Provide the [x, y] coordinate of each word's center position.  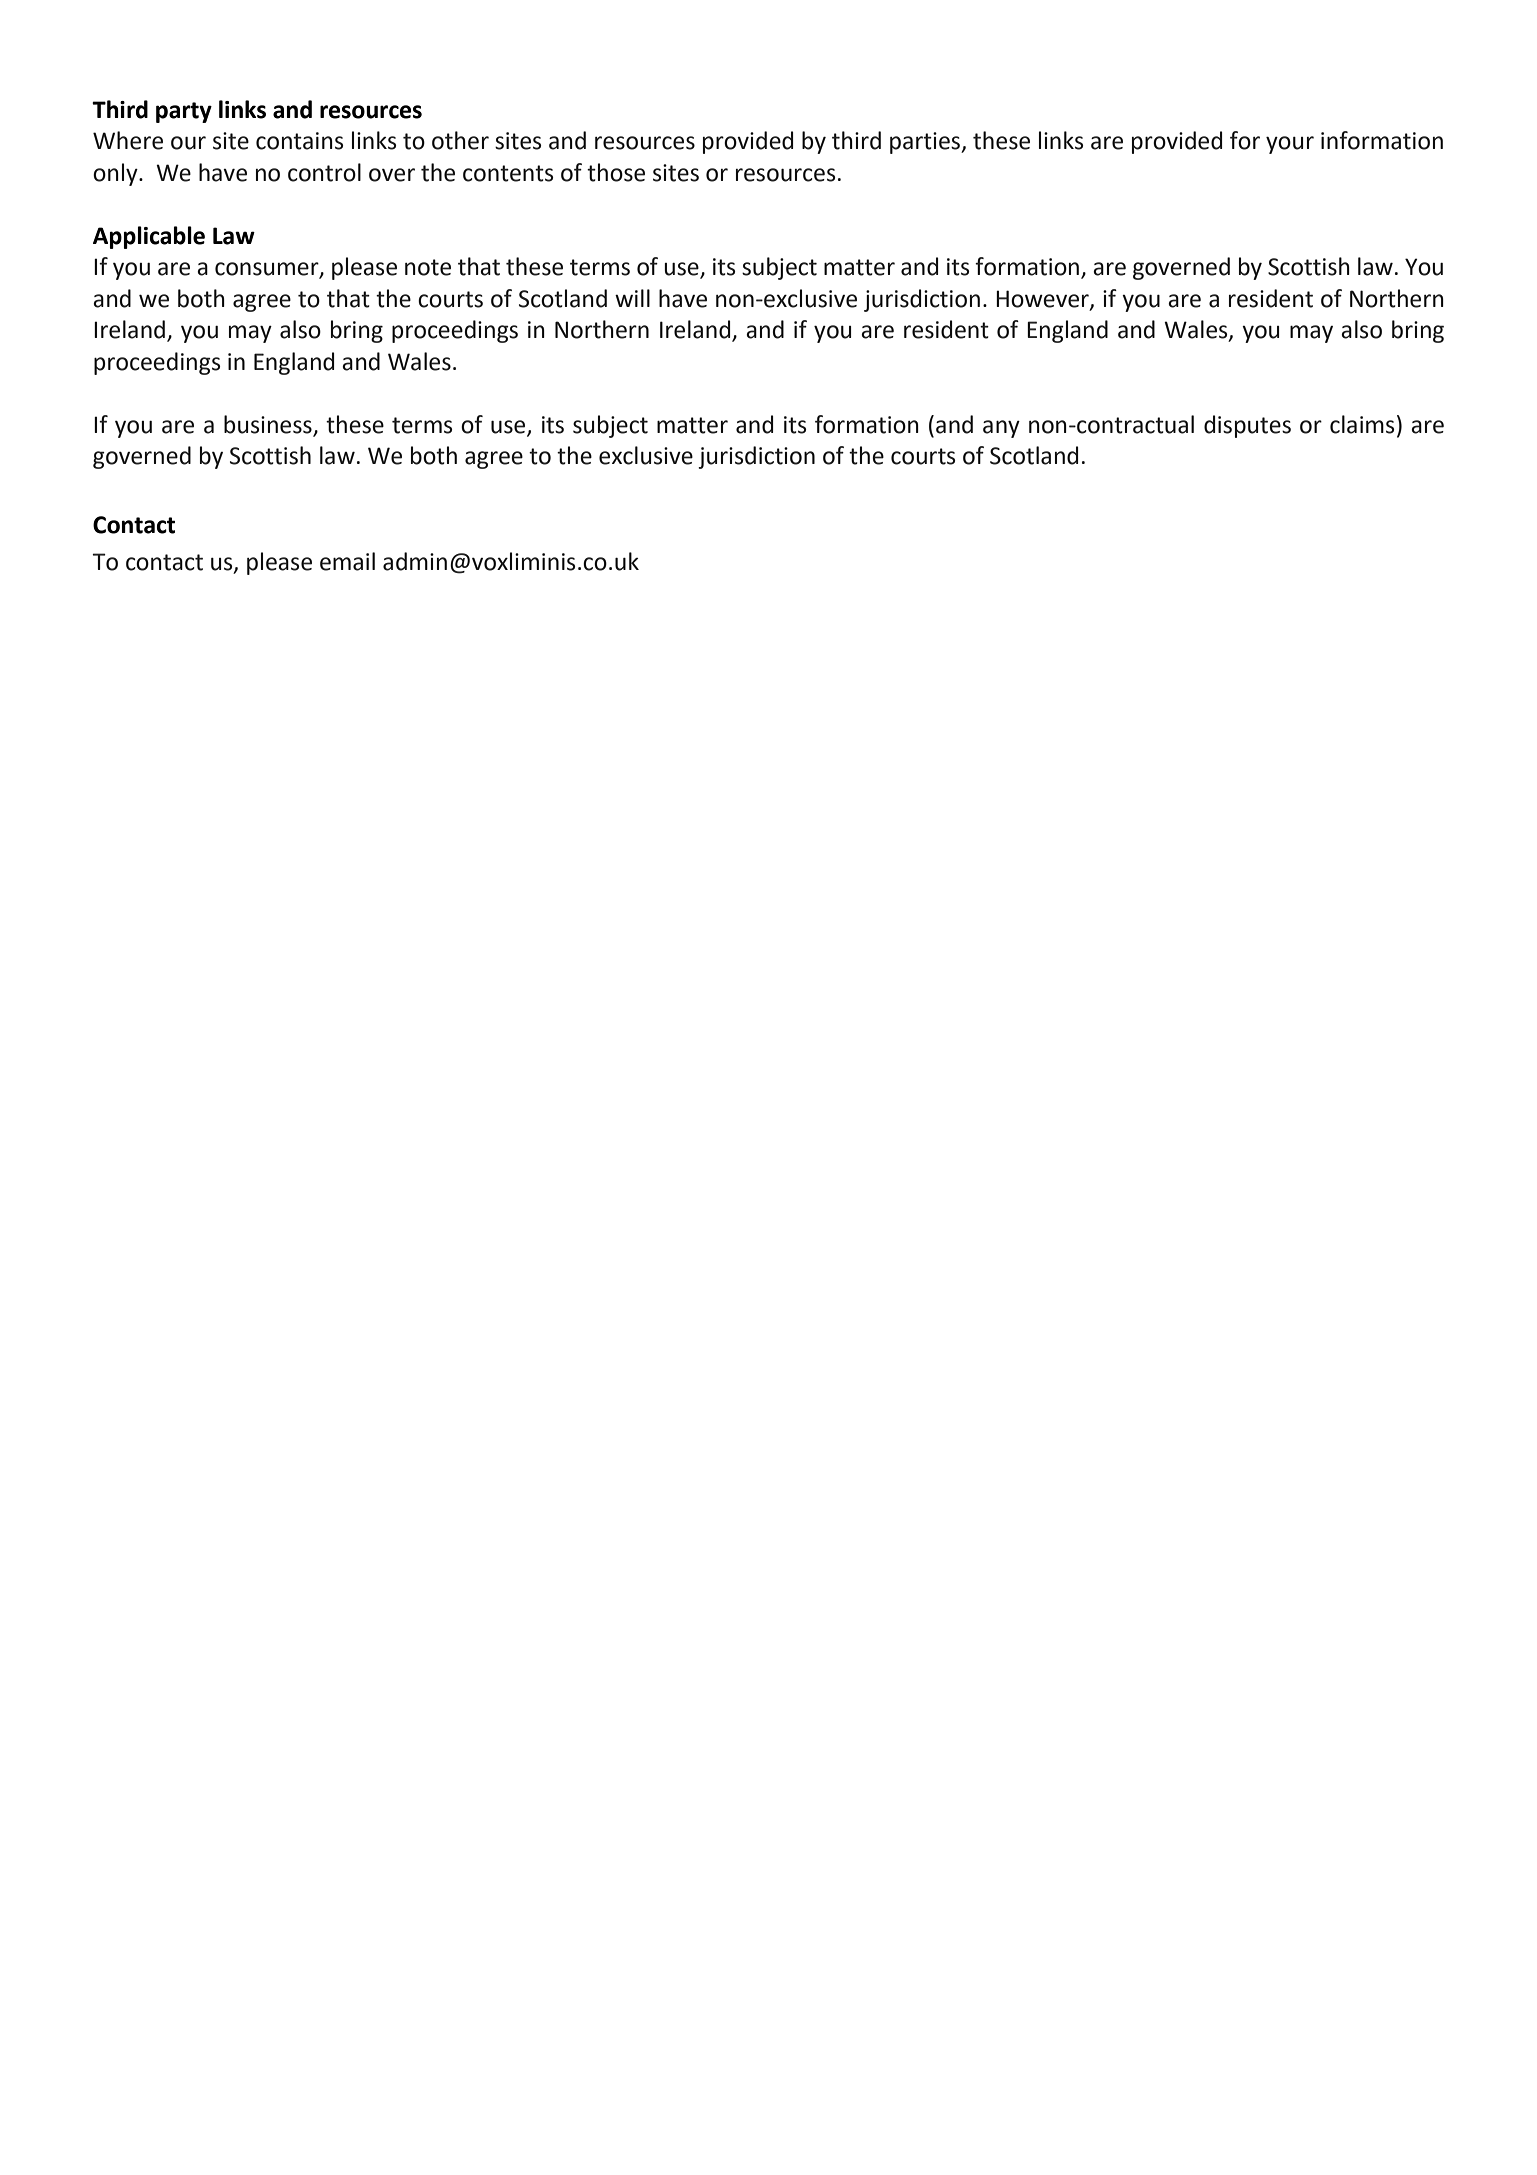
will [632, 298]
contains [299, 141]
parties [926, 143]
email [347, 561]
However [1043, 300]
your [1290, 145]
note [428, 267]
